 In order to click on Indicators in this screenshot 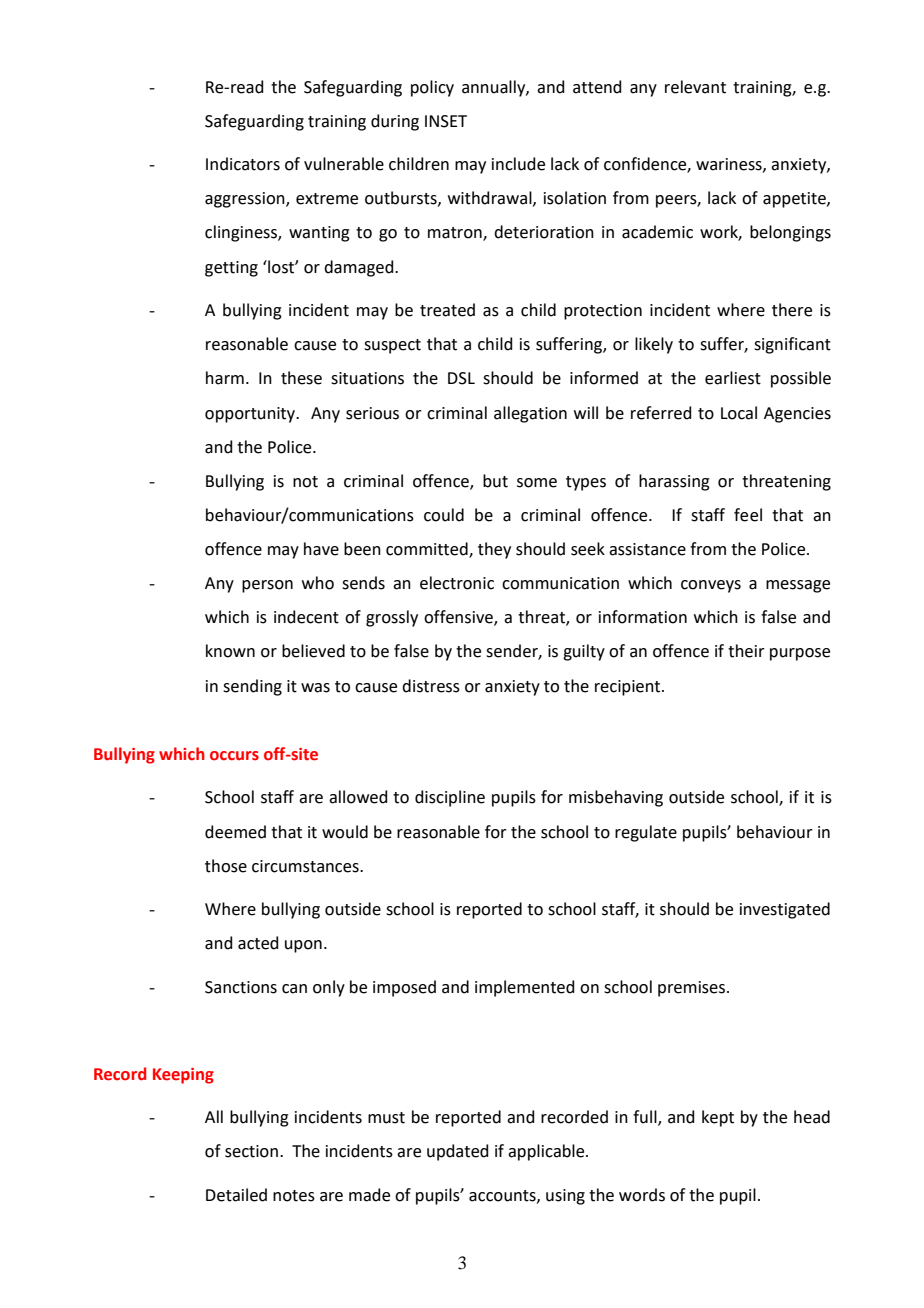, I will do `click(243, 164)`.
